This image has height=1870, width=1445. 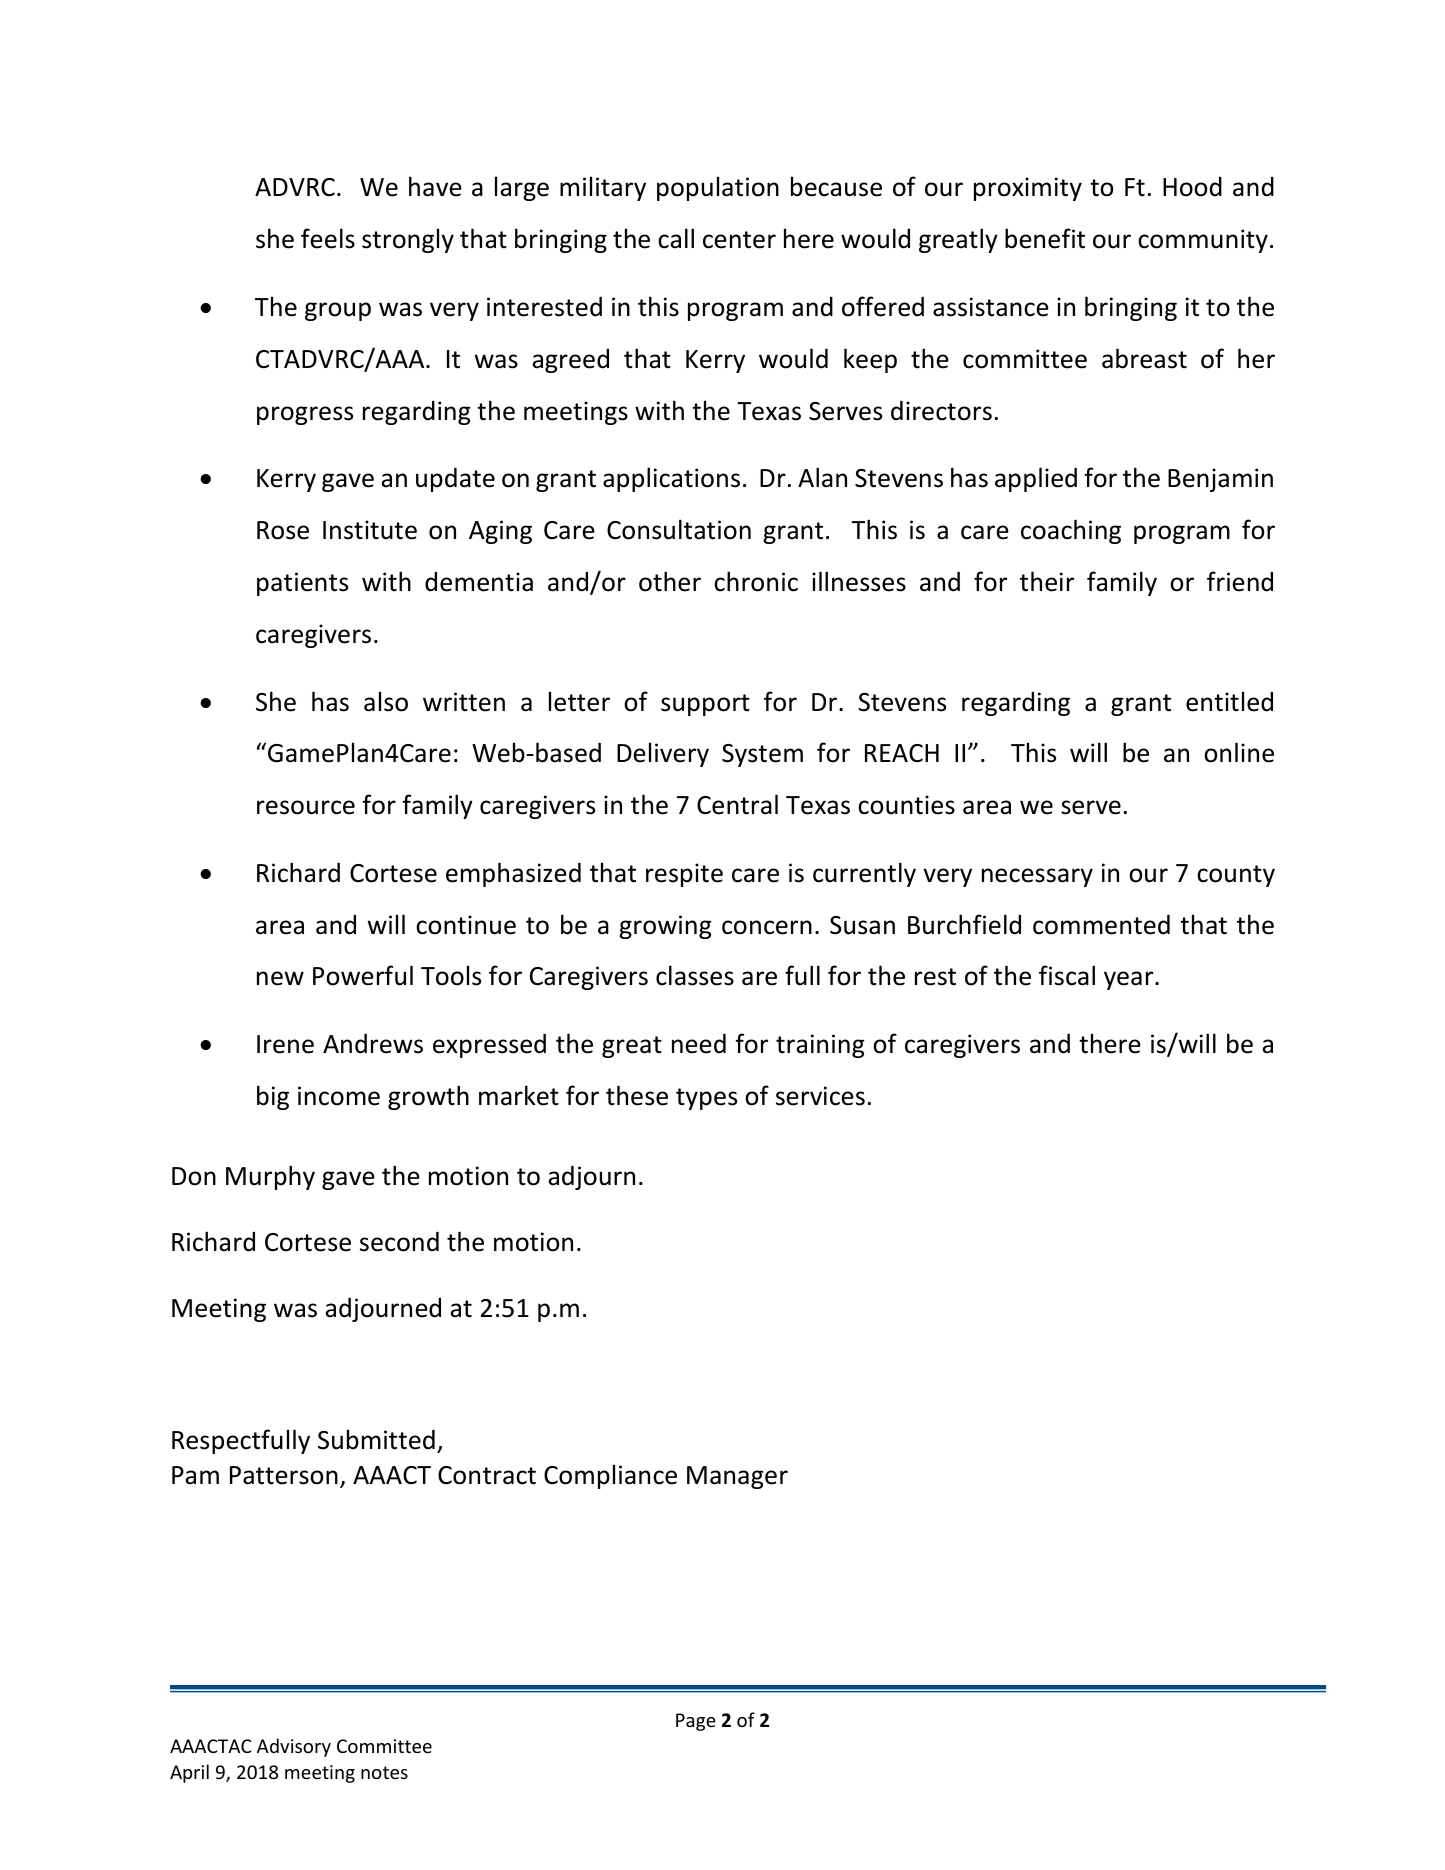 What do you see at coordinates (1045, 238) in the image?
I see `benefit` at bounding box center [1045, 238].
